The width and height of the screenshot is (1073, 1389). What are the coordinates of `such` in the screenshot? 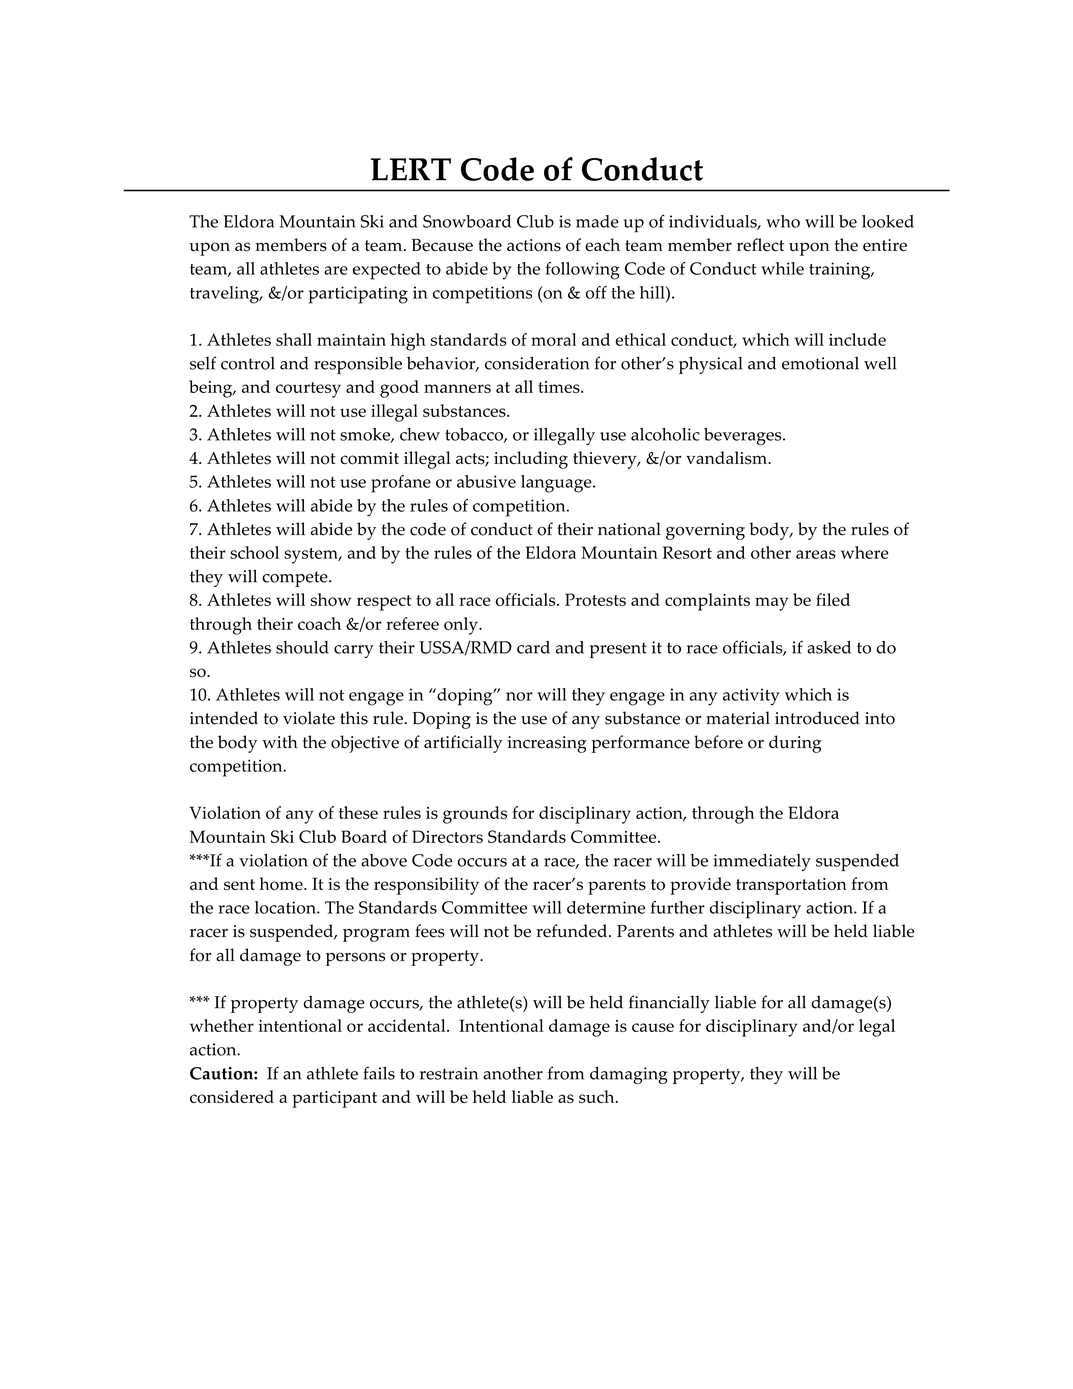 It's located at (598, 1096).
